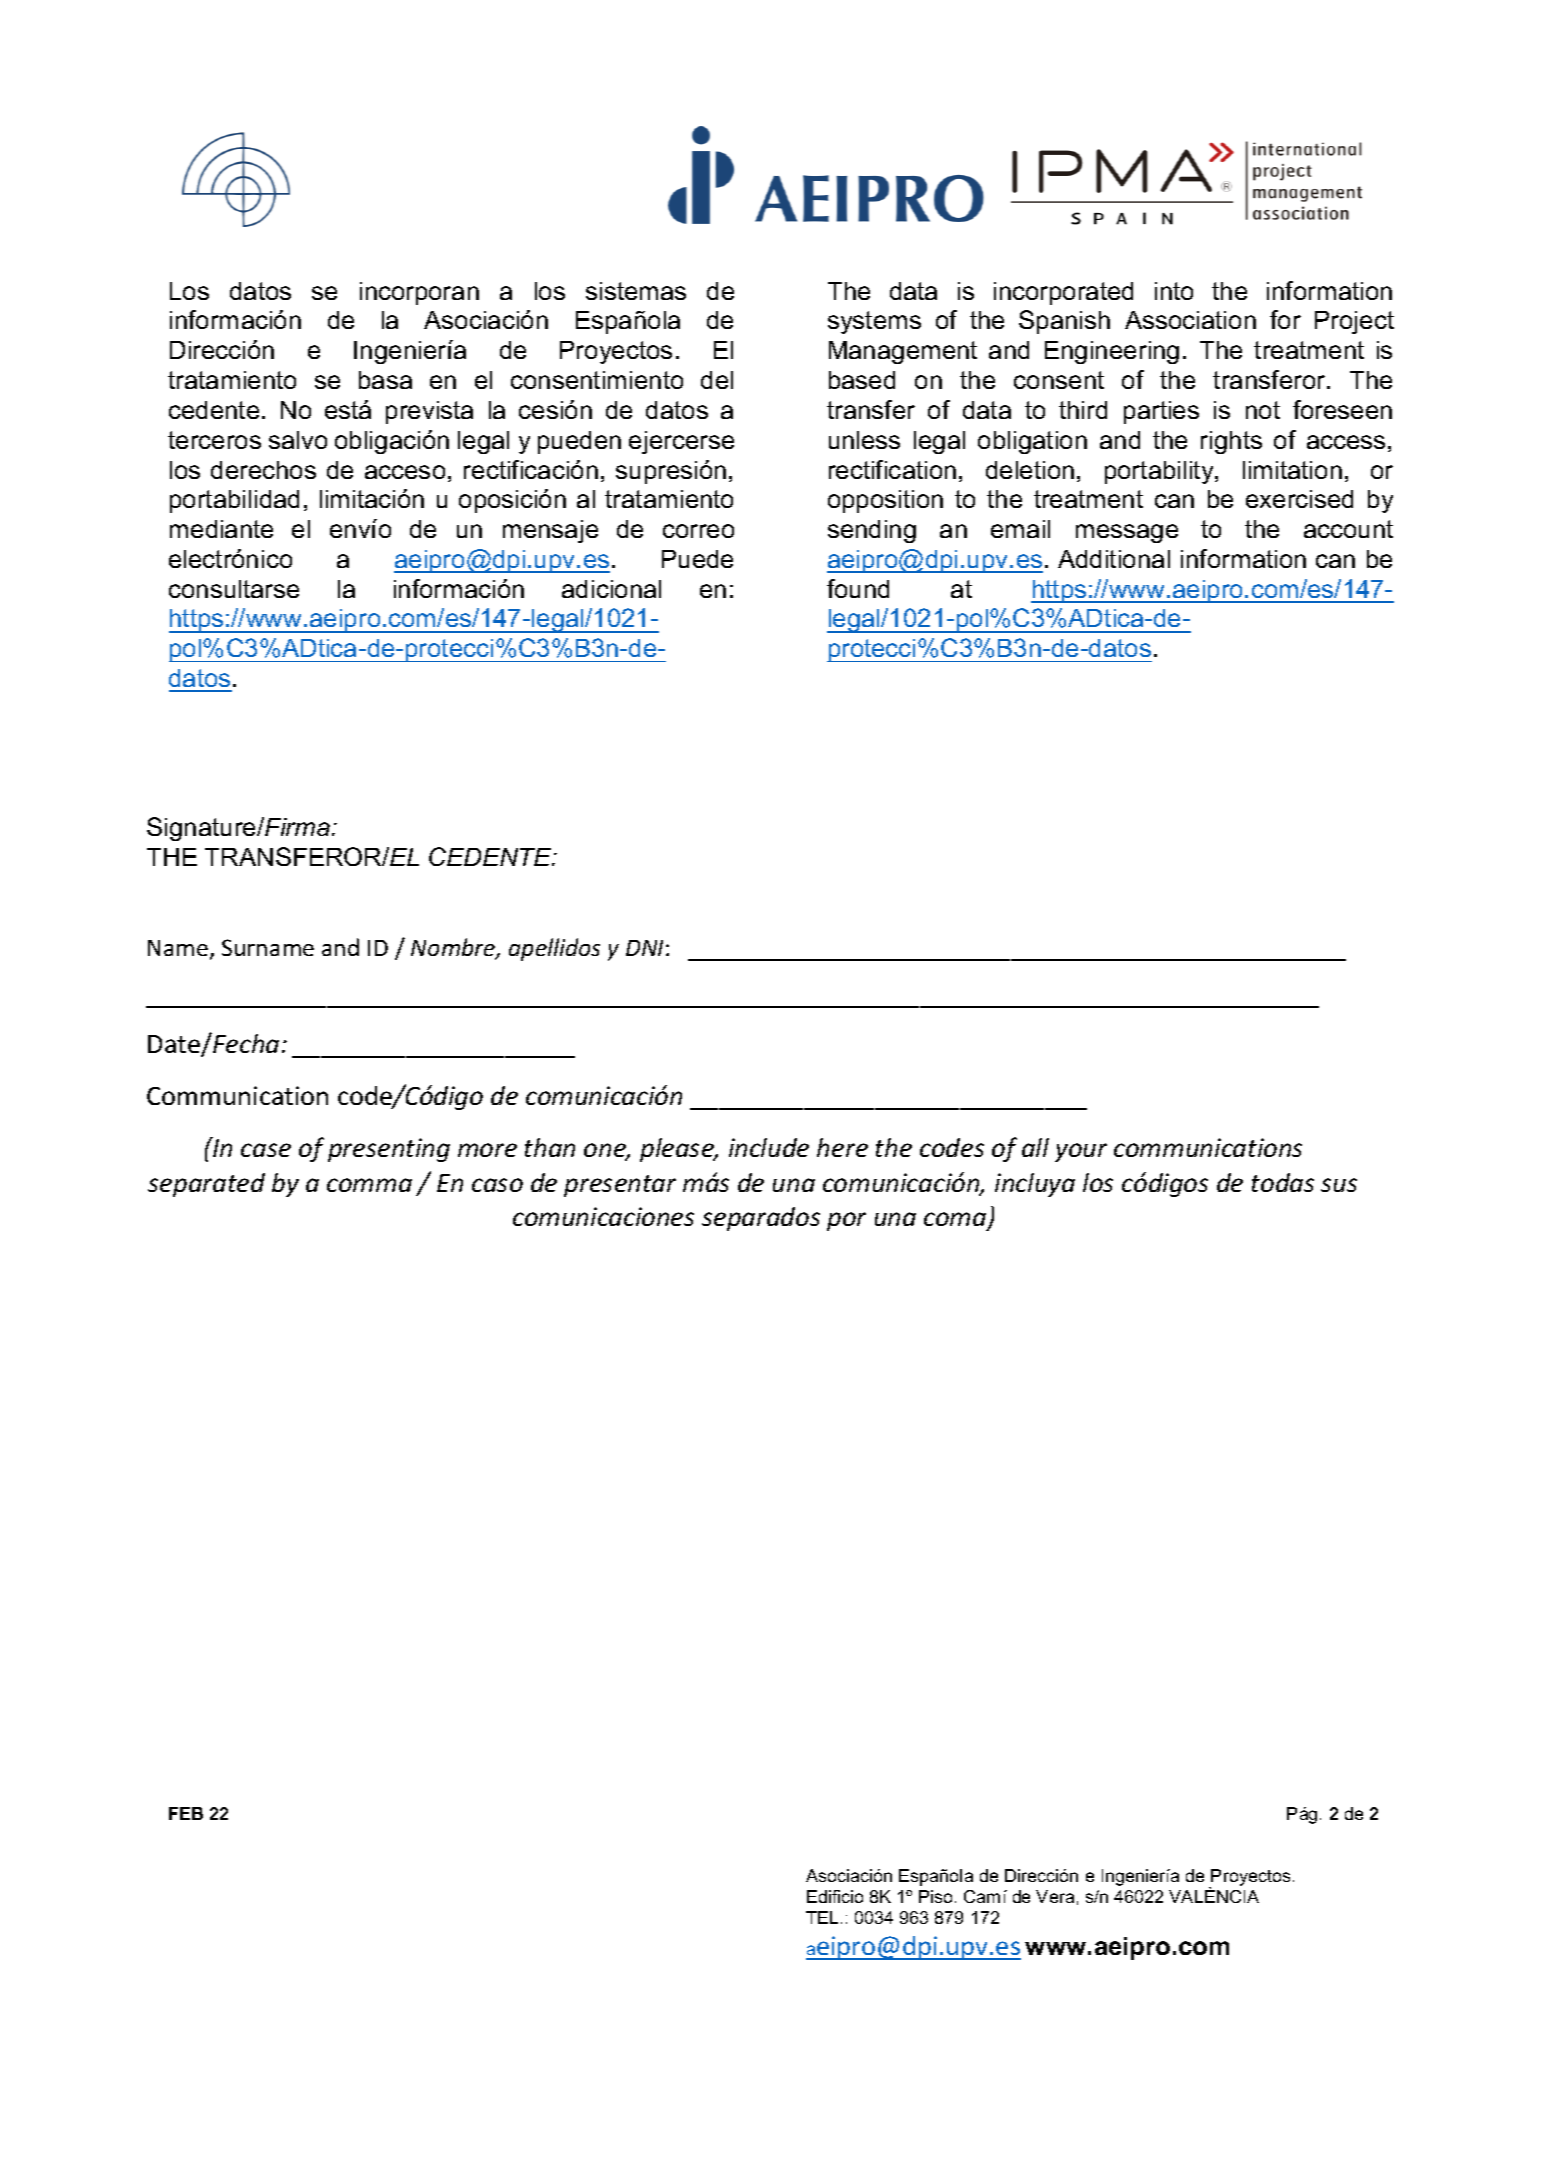 This screenshot has width=1541, height=2180. What do you see at coordinates (298, 440) in the screenshot?
I see `salvo` at bounding box center [298, 440].
